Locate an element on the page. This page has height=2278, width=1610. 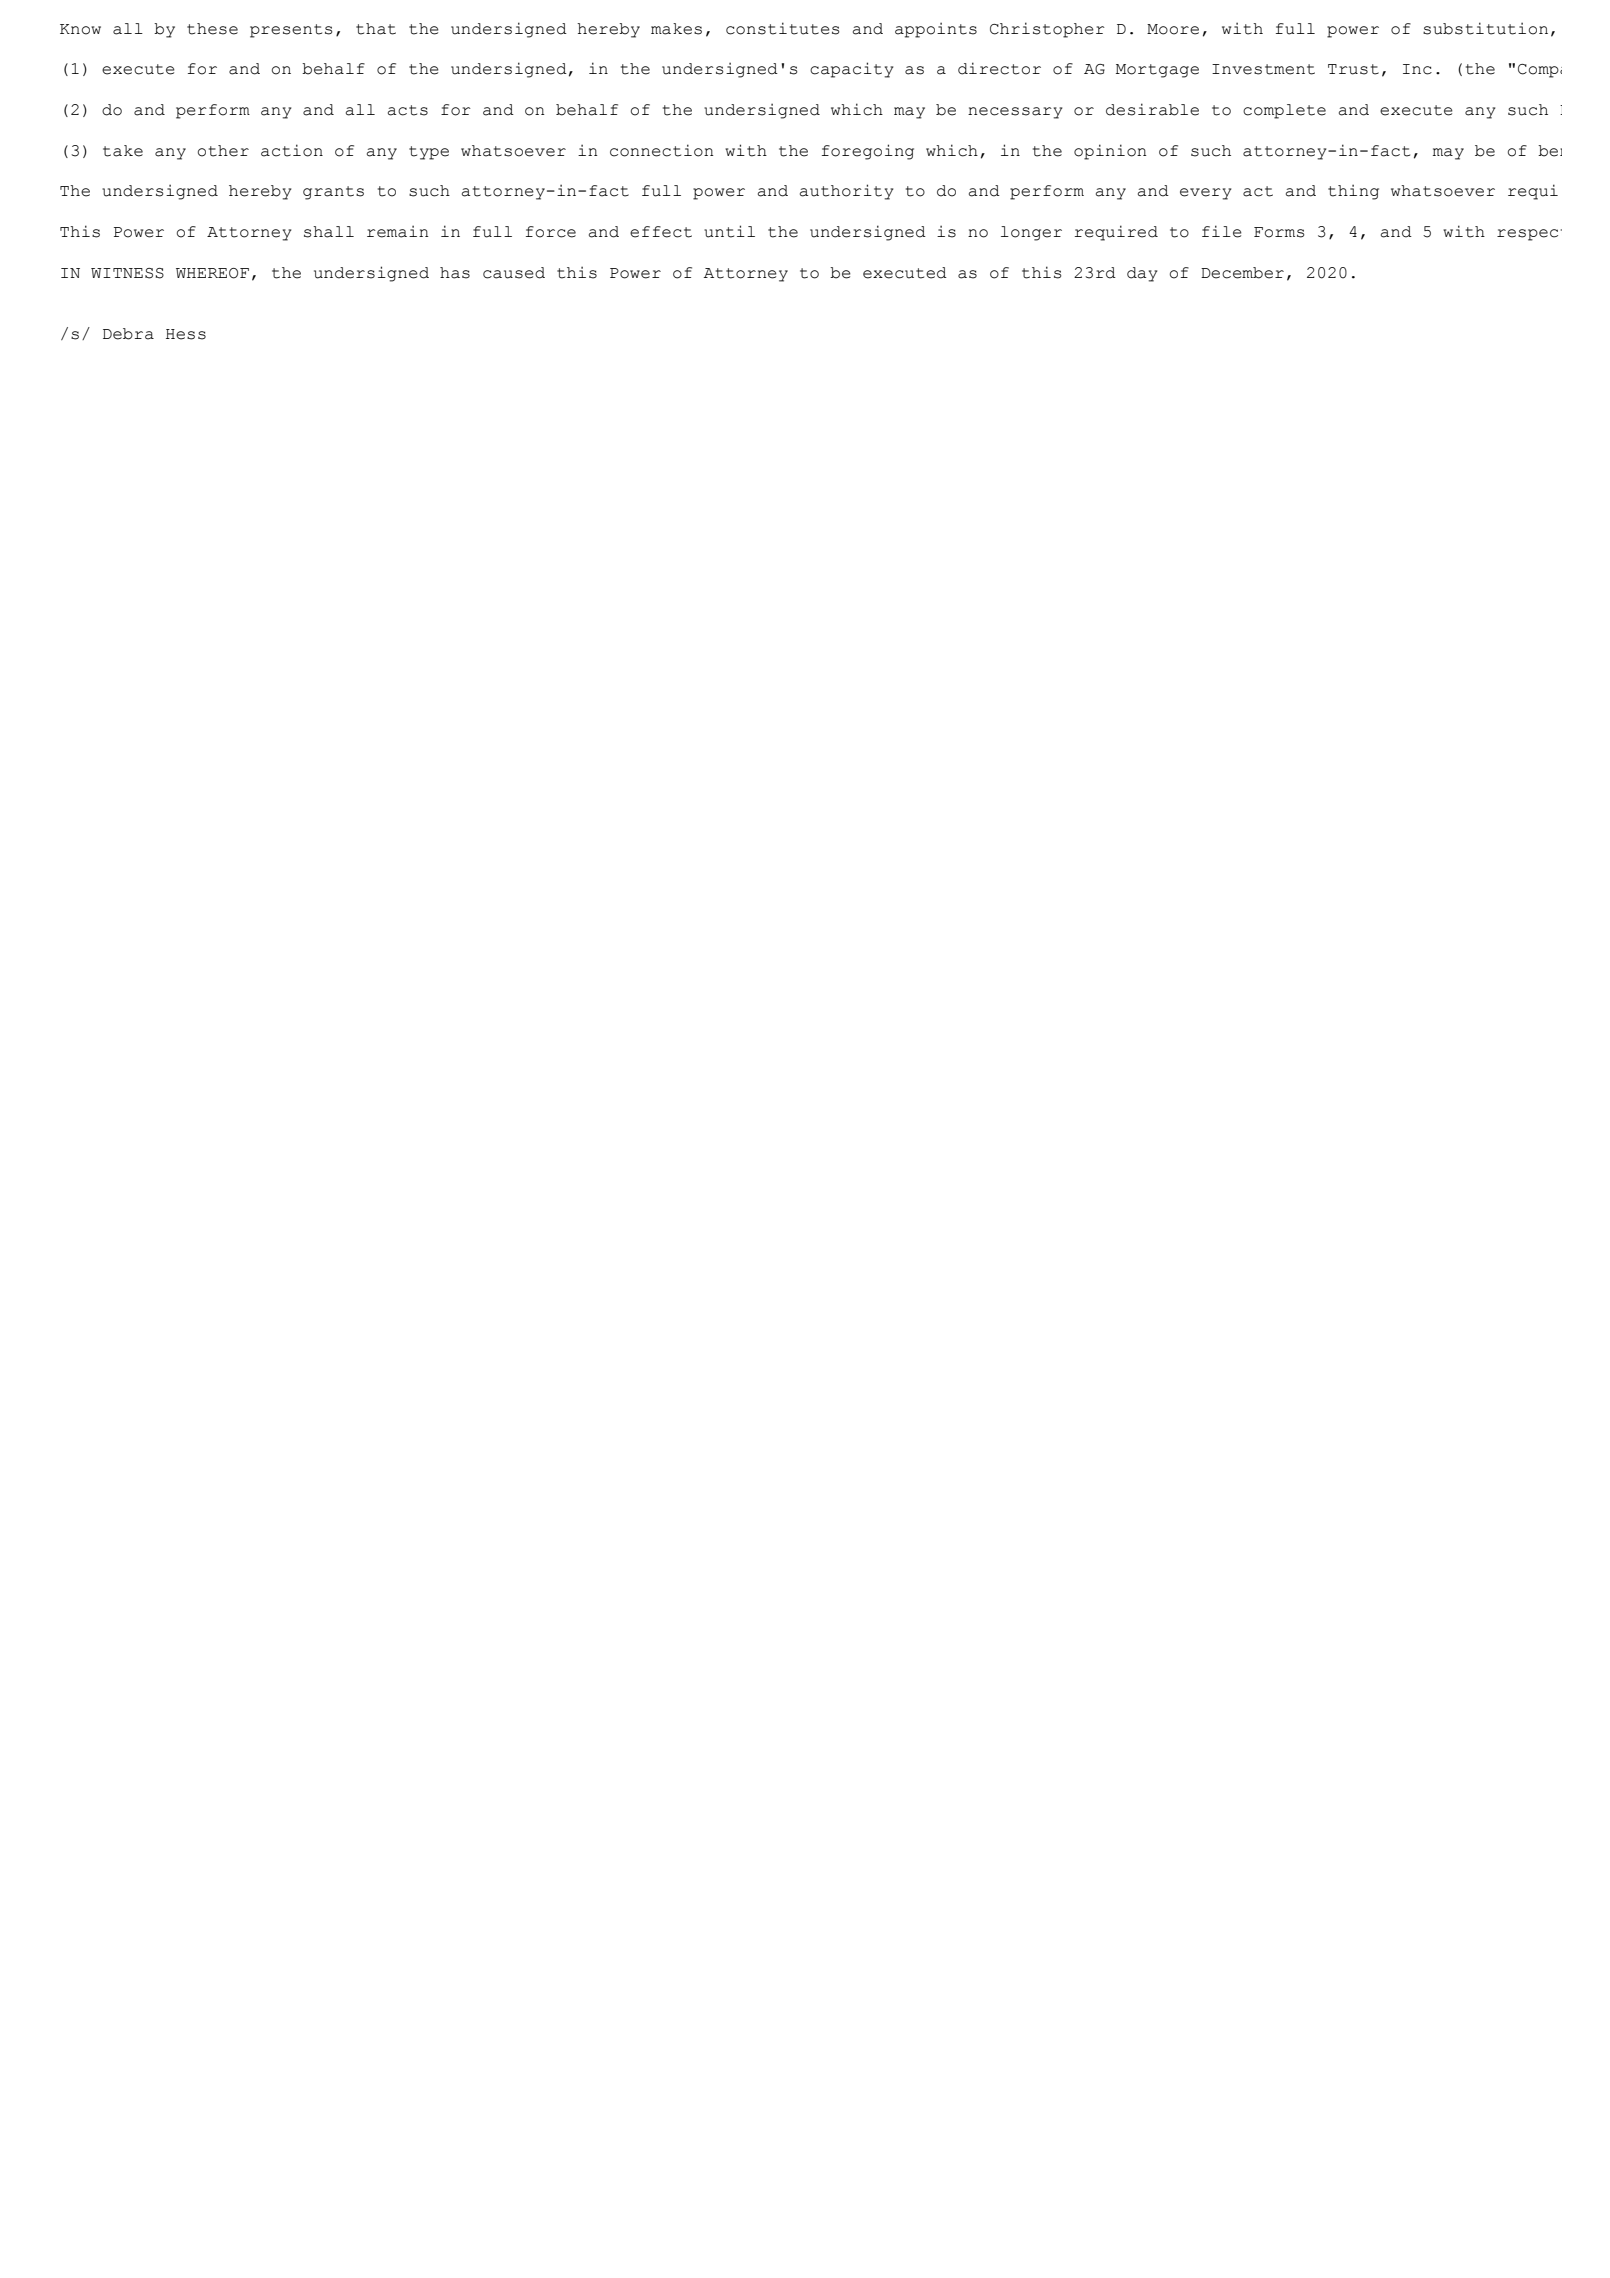
authority is located at coordinates (846, 192).
